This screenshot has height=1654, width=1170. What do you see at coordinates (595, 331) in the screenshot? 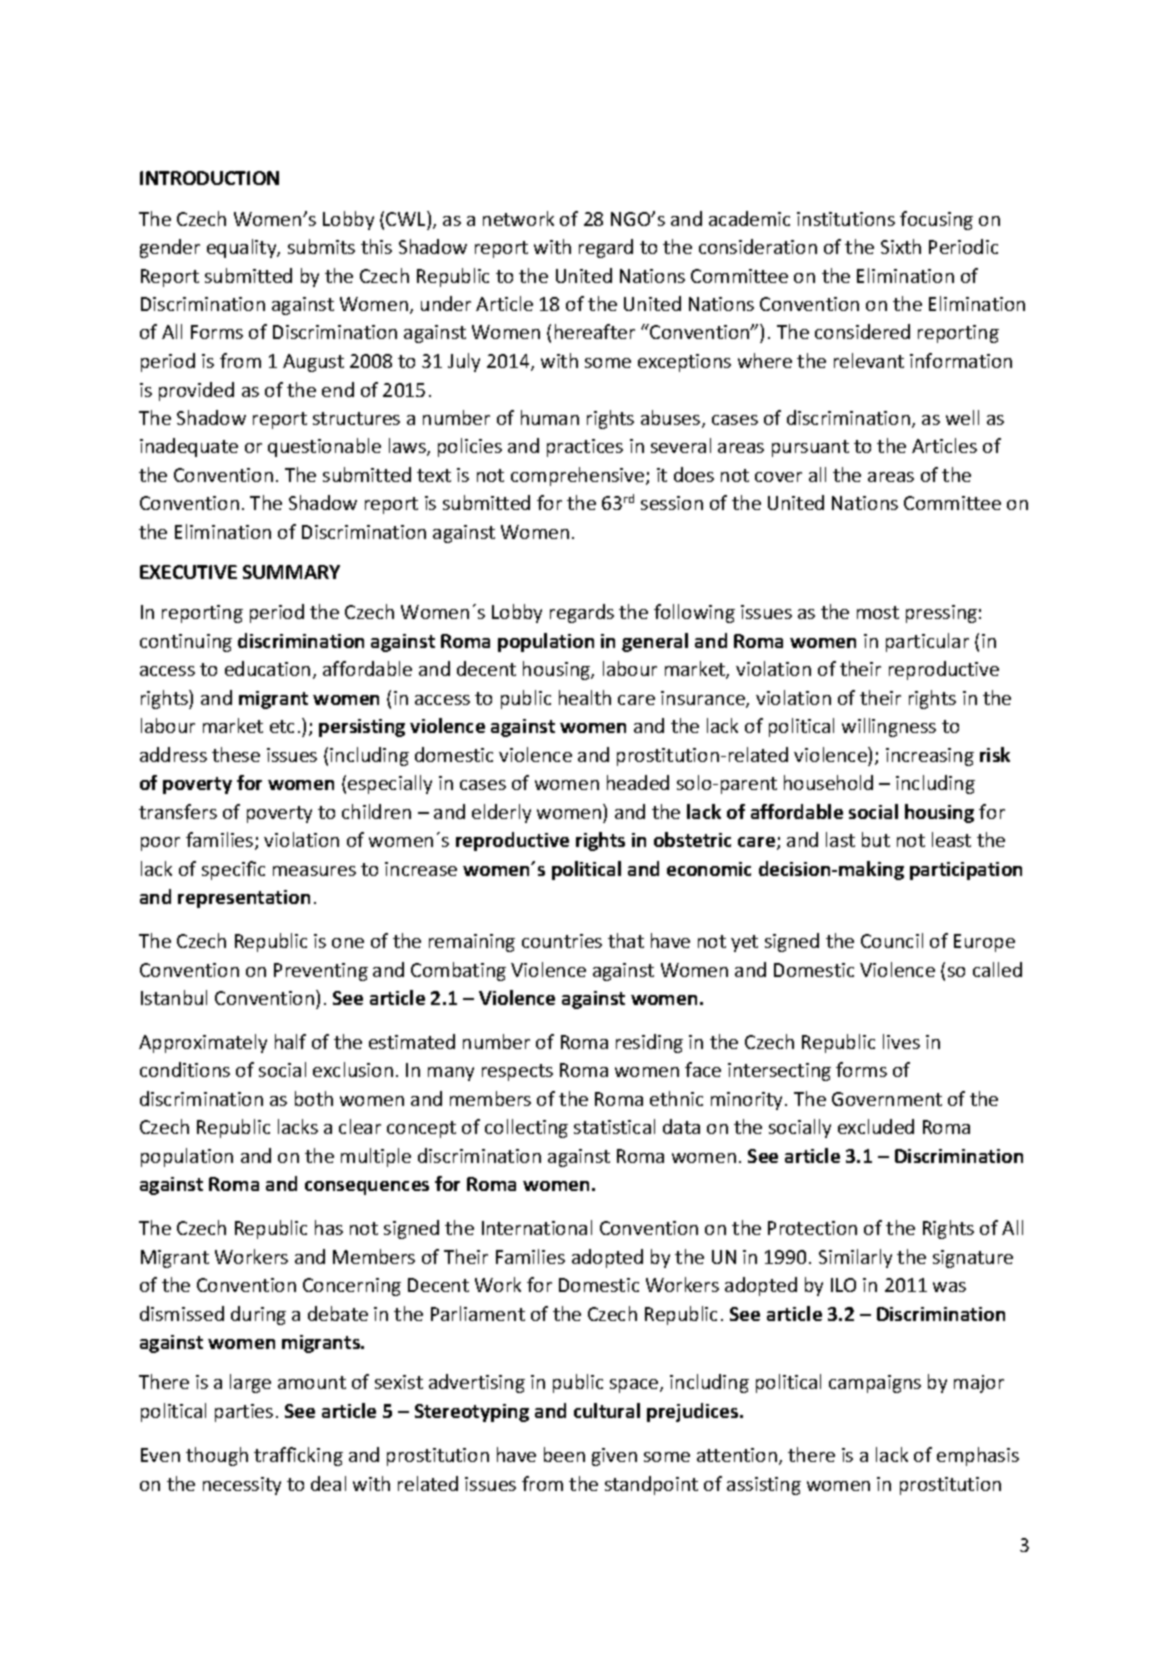
I see `hereafter` at bounding box center [595, 331].
